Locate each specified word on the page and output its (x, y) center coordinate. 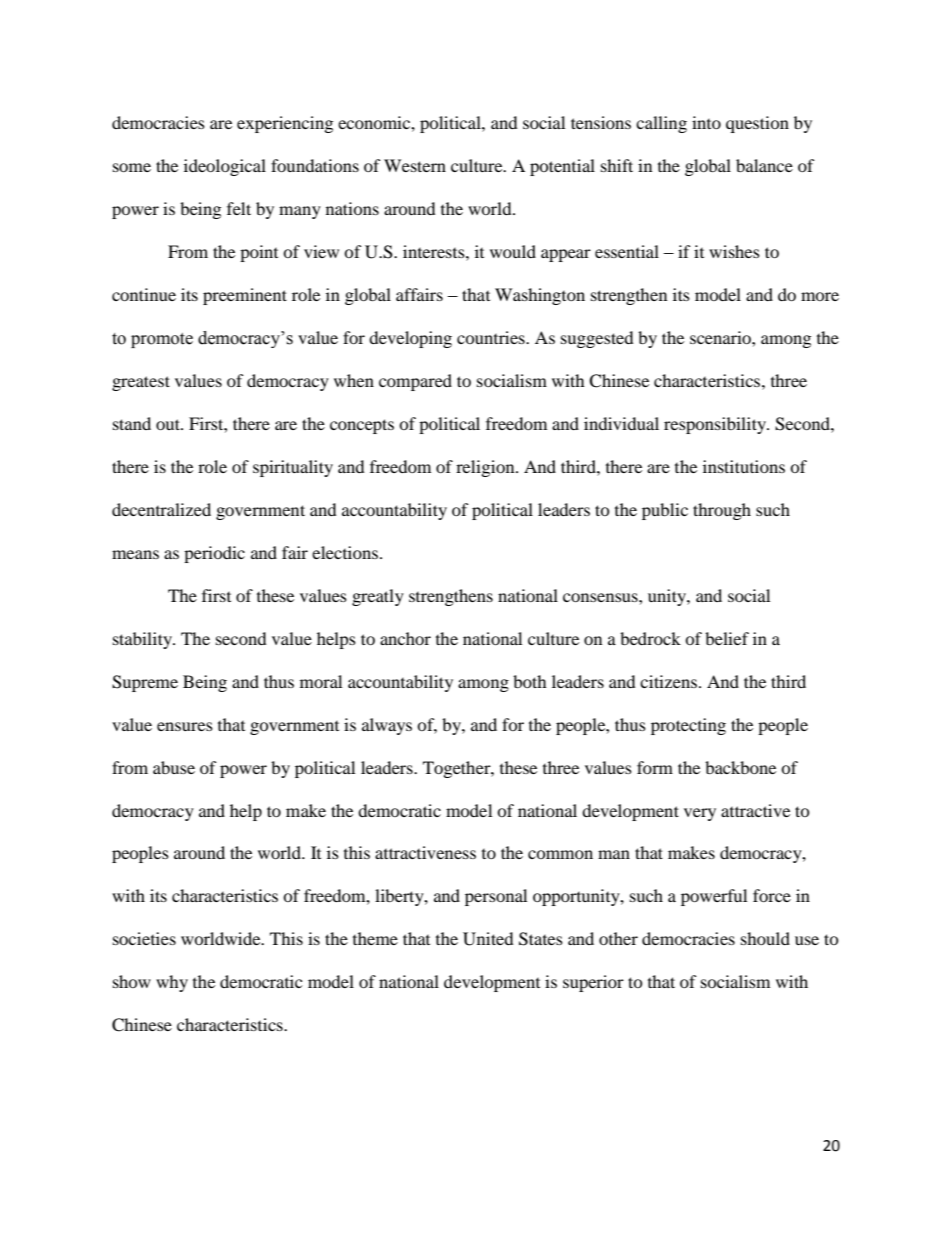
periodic (214, 554)
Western (415, 165)
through (722, 511)
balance (764, 165)
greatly (378, 597)
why (172, 983)
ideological (225, 167)
